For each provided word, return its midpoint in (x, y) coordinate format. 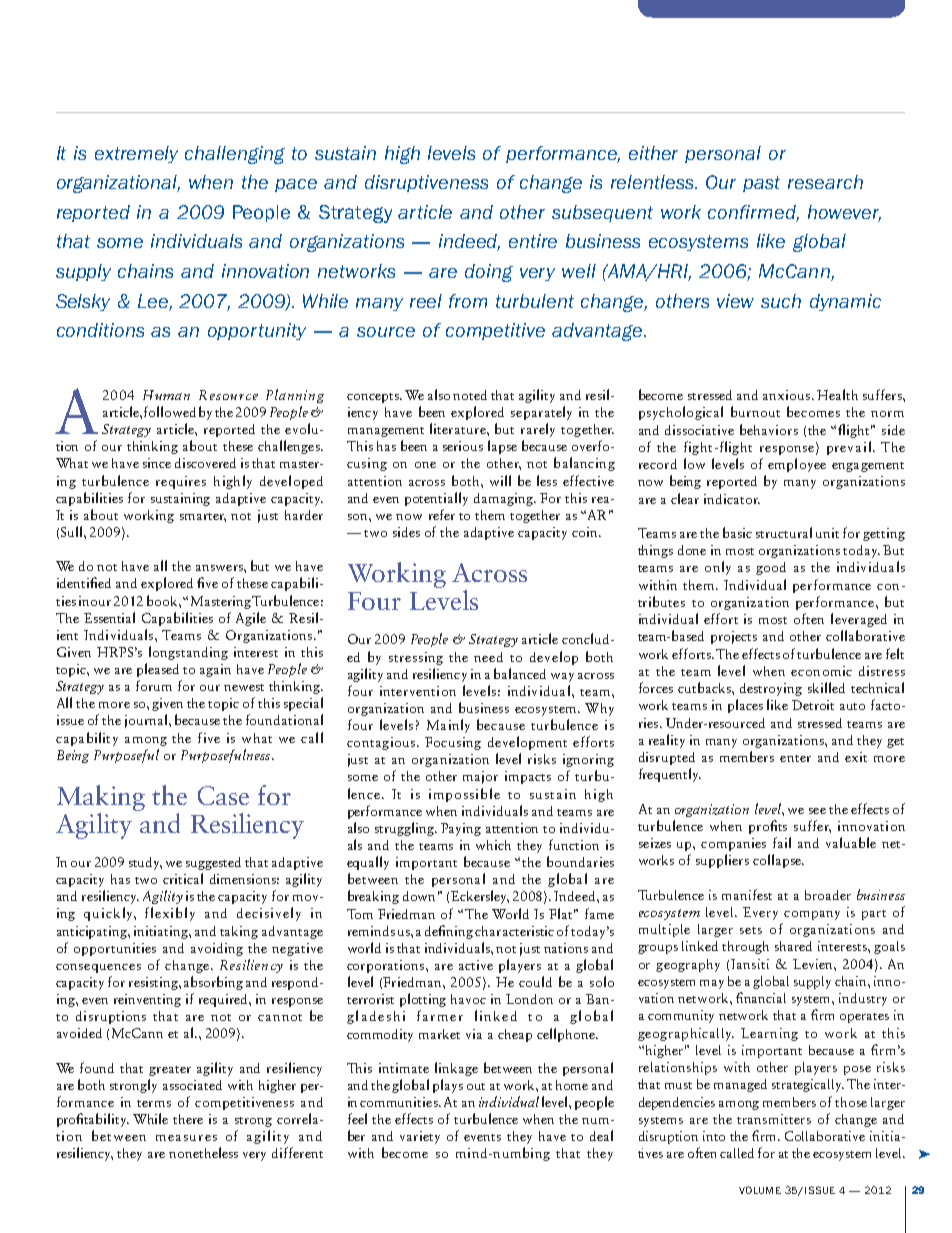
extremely (136, 154)
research (825, 182)
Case (223, 795)
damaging (504, 499)
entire (533, 241)
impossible (464, 795)
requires (181, 482)
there (188, 1119)
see (817, 811)
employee (797, 465)
